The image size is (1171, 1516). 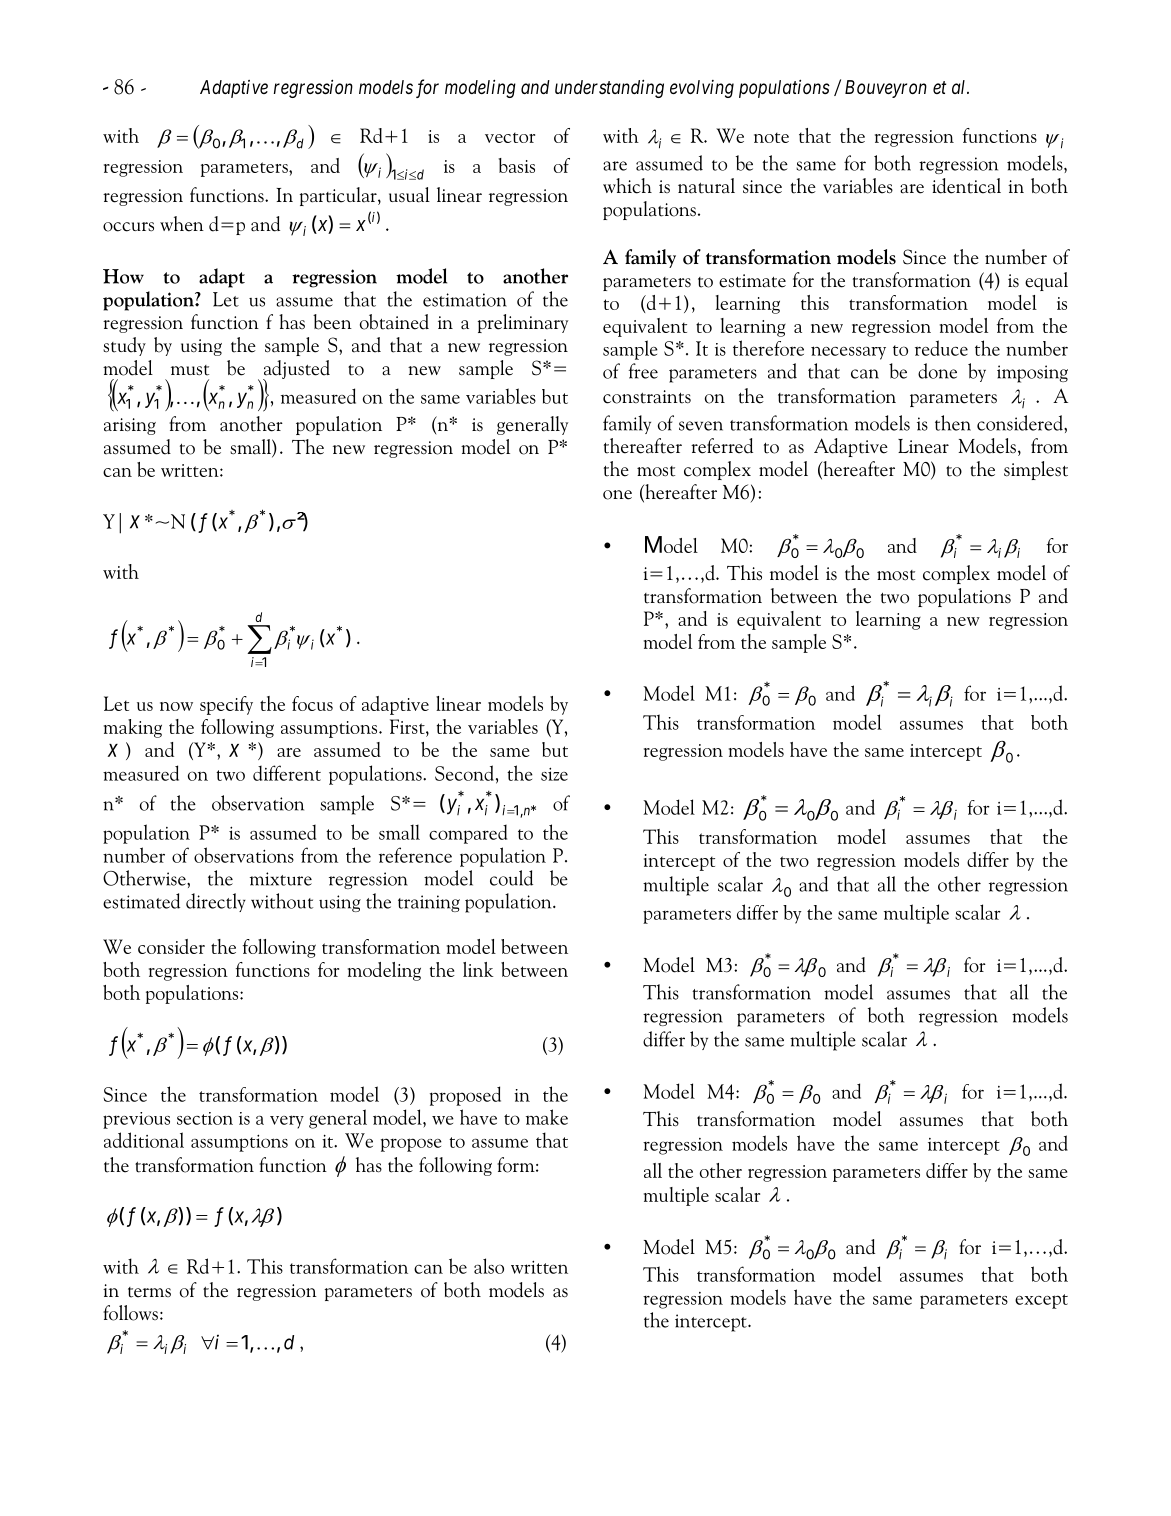 What do you see at coordinates (1036, 470) in the document?
I see `simplest` at bounding box center [1036, 470].
